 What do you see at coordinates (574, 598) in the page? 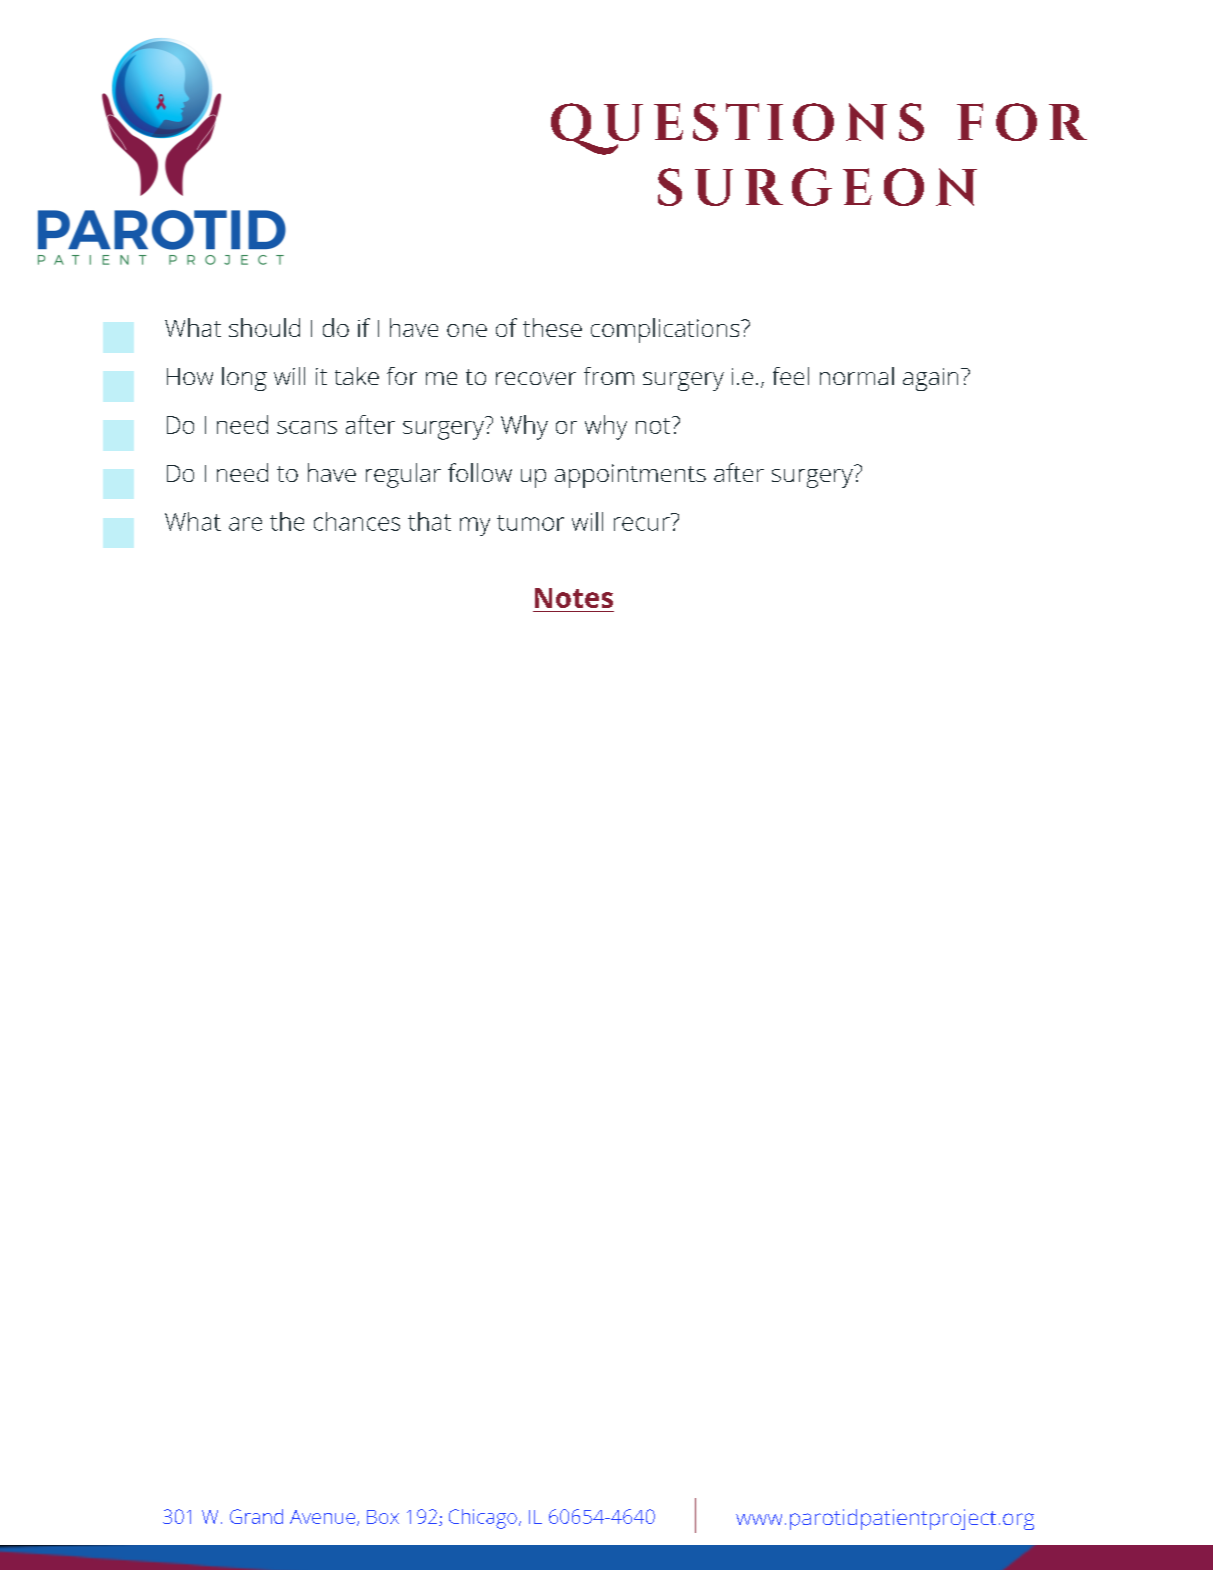
I see `Notes` at bounding box center [574, 598].
